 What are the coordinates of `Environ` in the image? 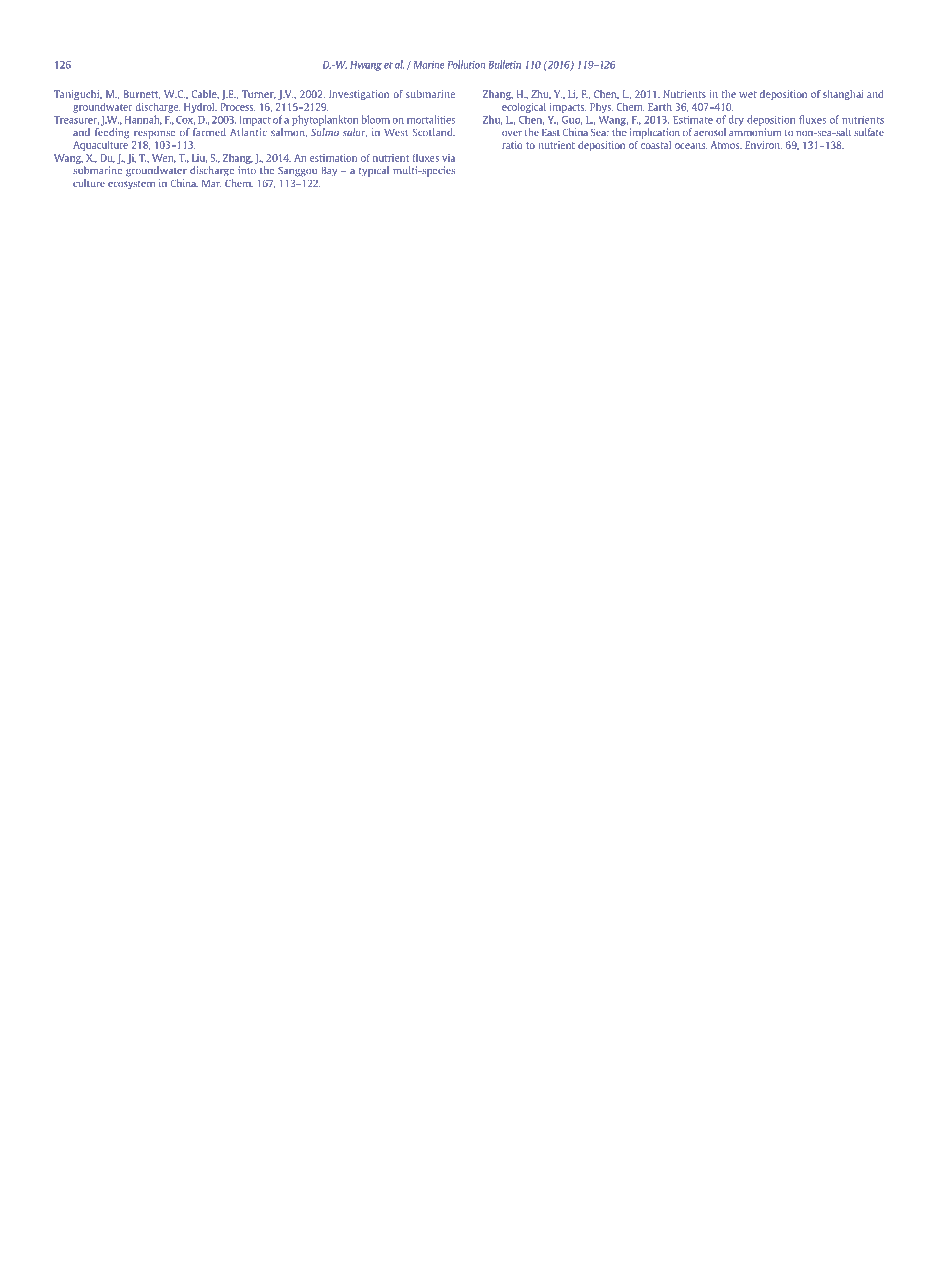 It's located at (763, 145).
